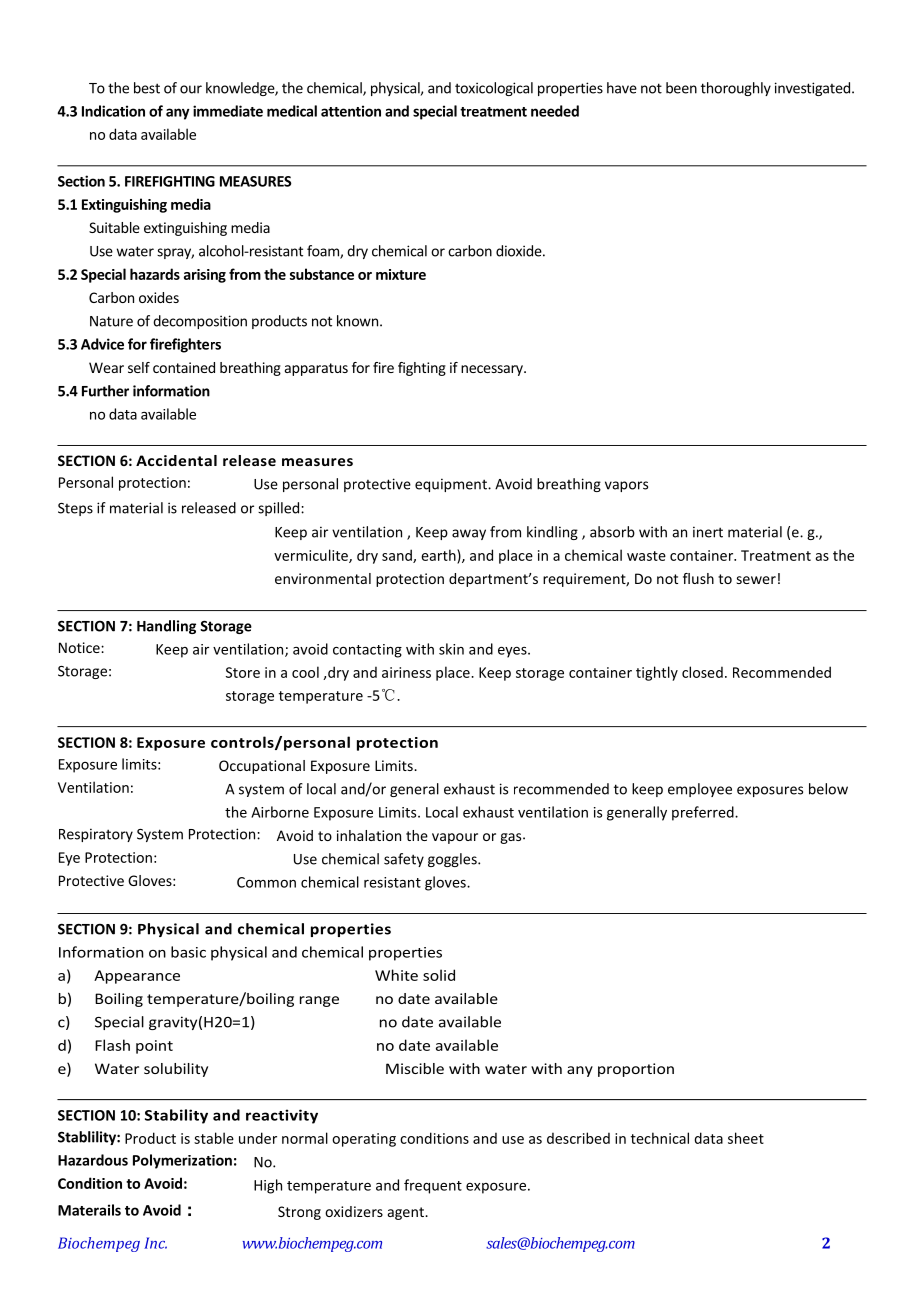 This page has height=1308, width=924. I want to click on Inc, so click(155, 1243).
